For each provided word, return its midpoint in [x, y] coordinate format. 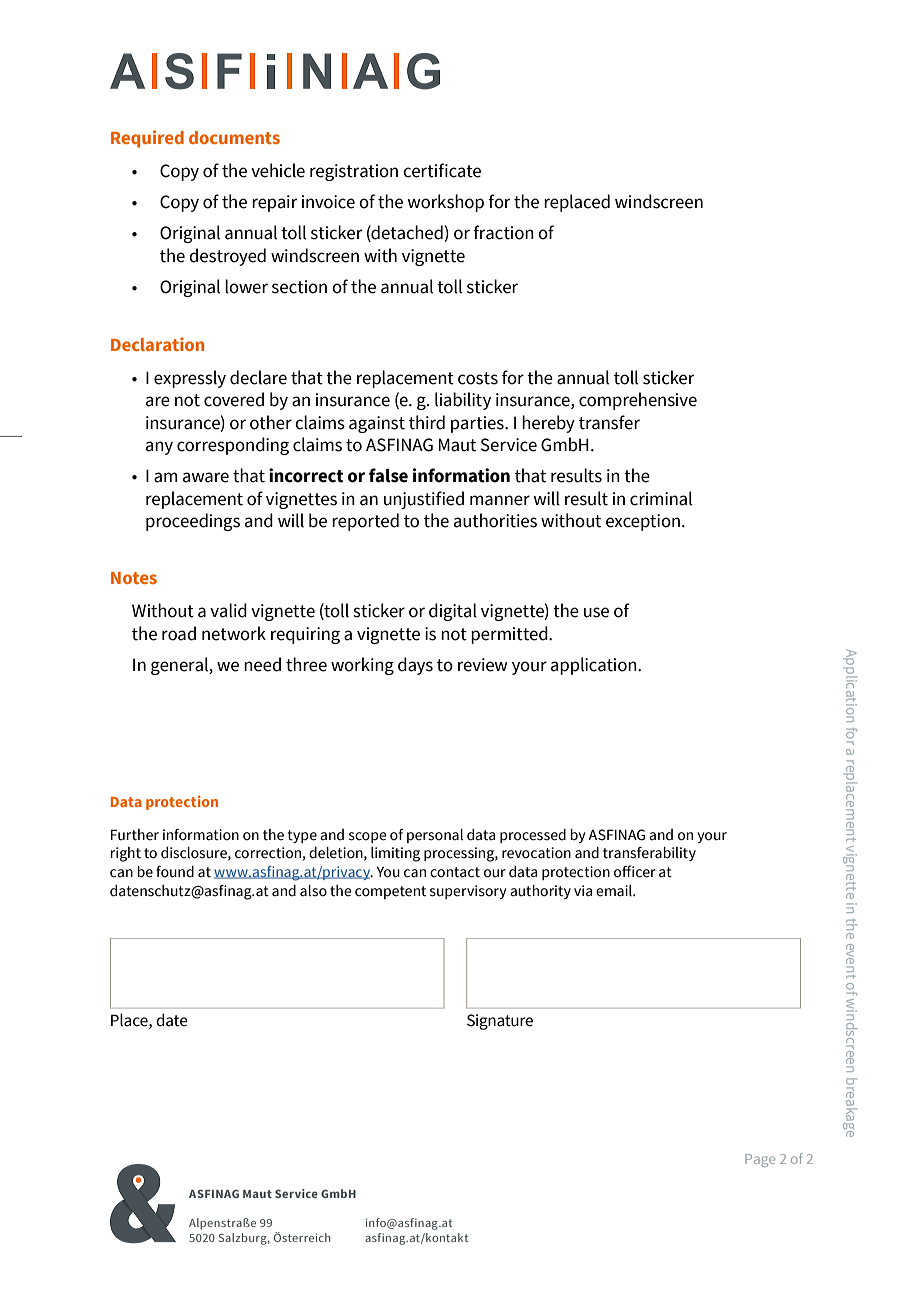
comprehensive [638, 401]
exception [643, 522]
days [415, 666]
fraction [503, 232]
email [615, 891]
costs [478, 378]
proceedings [193, 522]
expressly [190, 379]
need [262, 664]
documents [234, 137]
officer [635, 871]
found [175, 872]
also [313, 891]
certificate [442, 170]
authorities [495, 520]
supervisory [468, 892]
